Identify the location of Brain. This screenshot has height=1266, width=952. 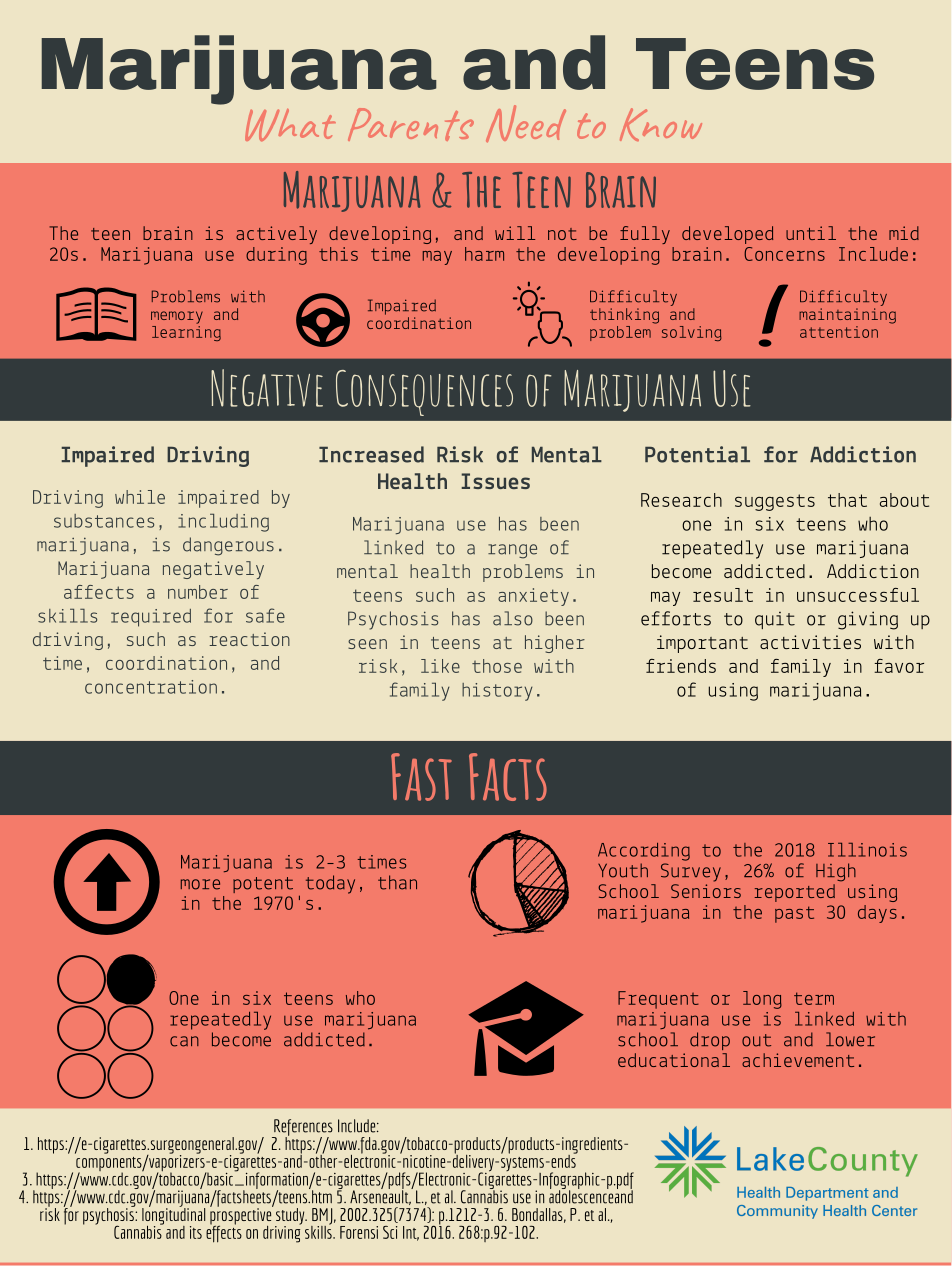
(621, 190).
